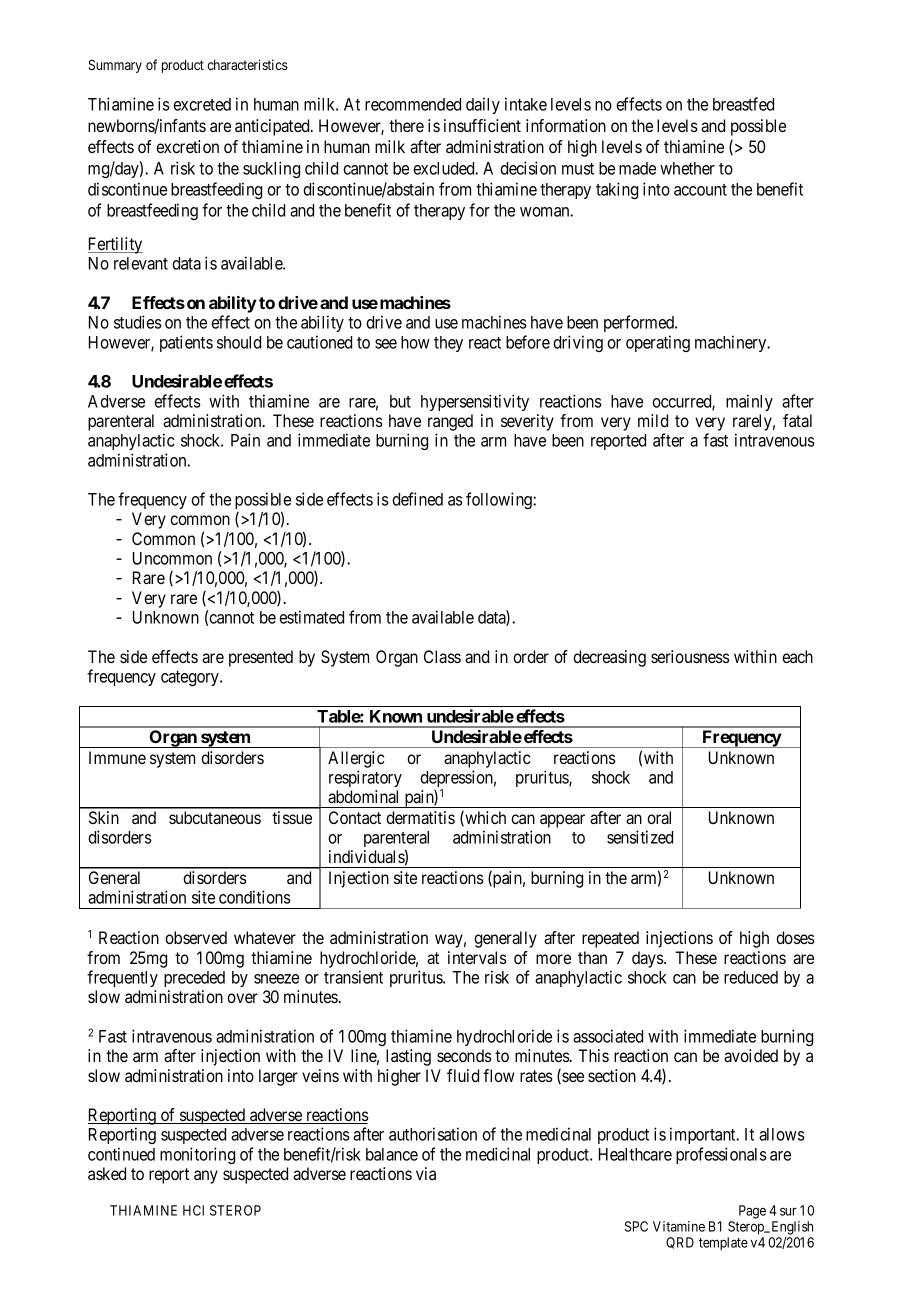  I want to click on daily, so click(483, 105).
